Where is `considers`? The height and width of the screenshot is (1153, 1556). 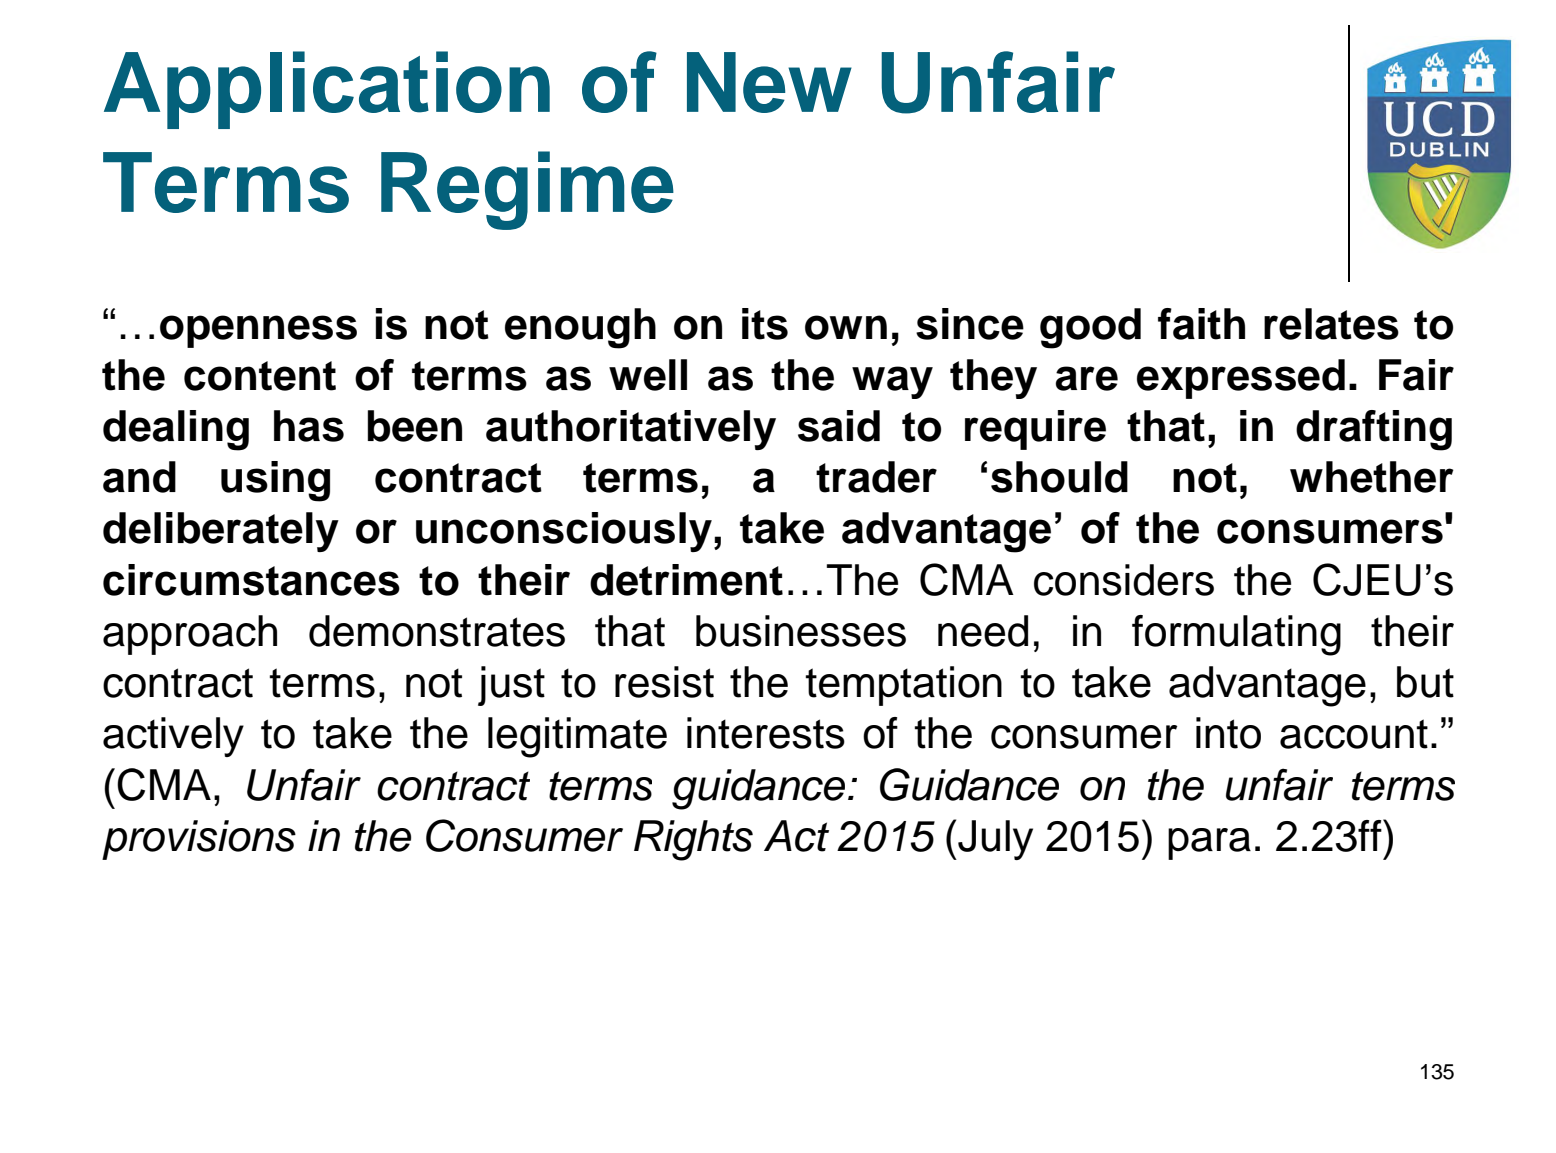
considers is located at coordinates (1124, 580).
